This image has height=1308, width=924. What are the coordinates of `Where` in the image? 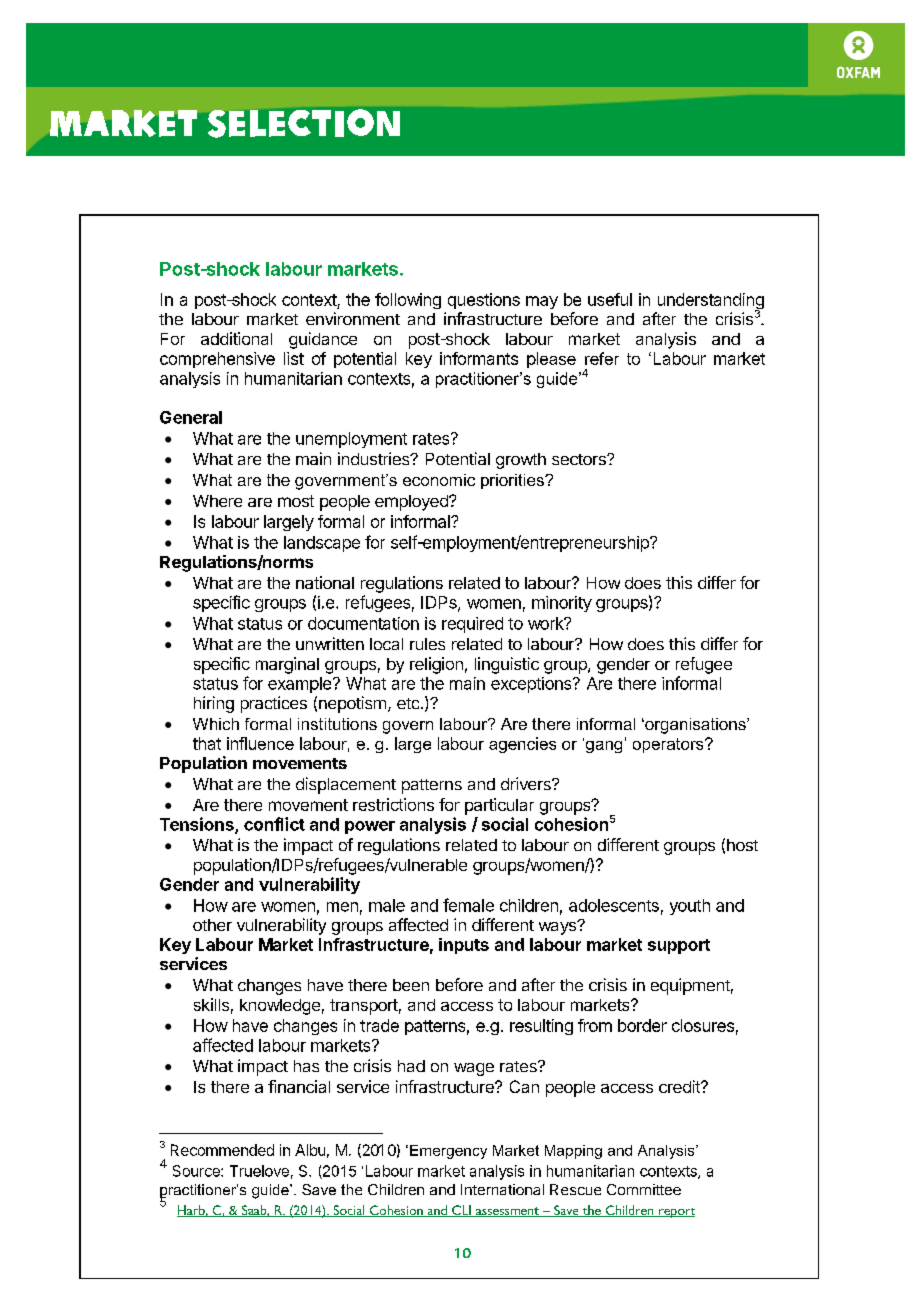 It's located at (217, 501).
